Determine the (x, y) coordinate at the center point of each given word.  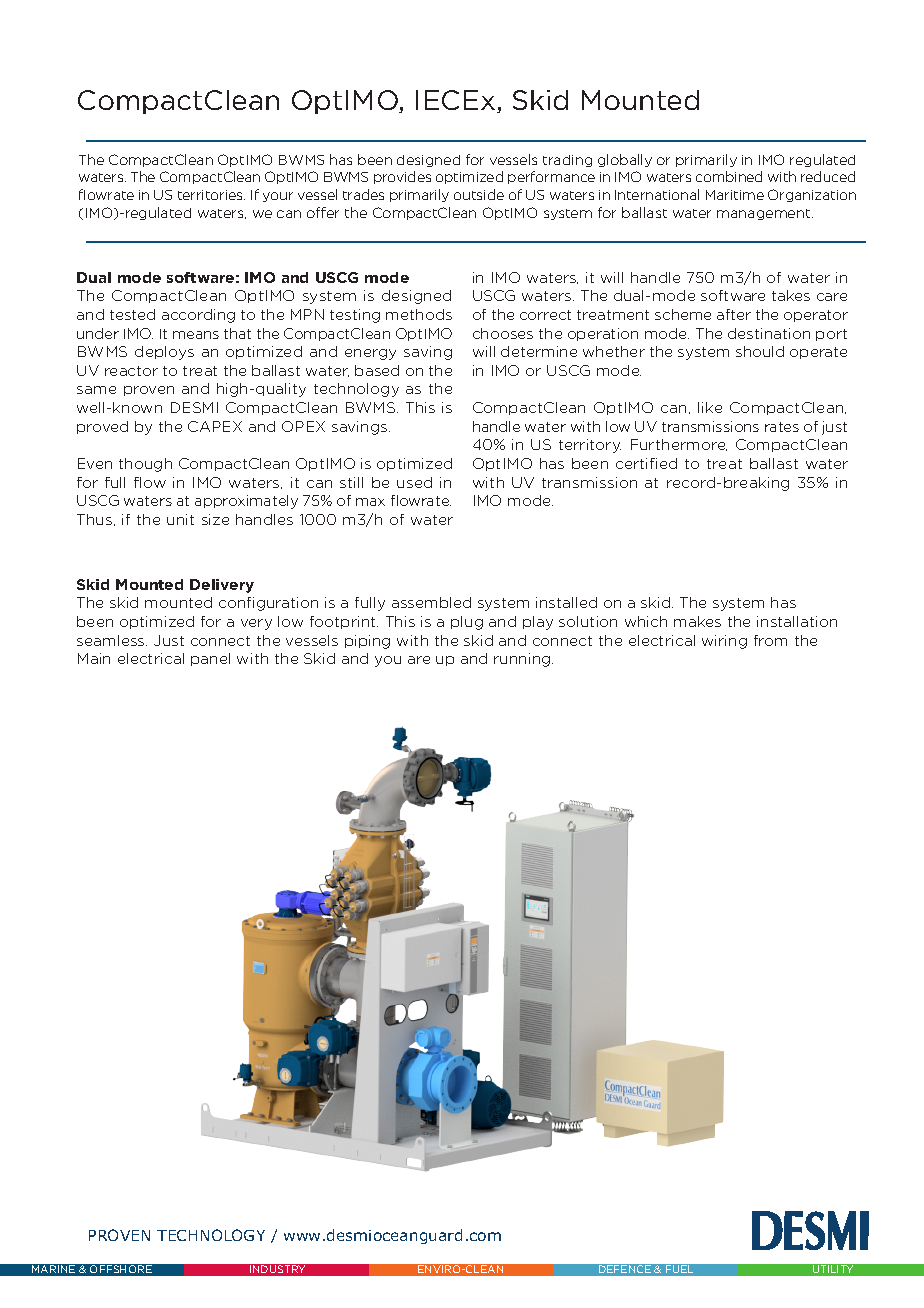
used (414, 482)
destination (769, 333)
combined (729, 176)
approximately (246, 502)
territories (211, 195)
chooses (503, 333)
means (196, 335)
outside (479, 194)
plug (467, 623)
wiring (724, 642)
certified (646, 463)
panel (210, 659)
